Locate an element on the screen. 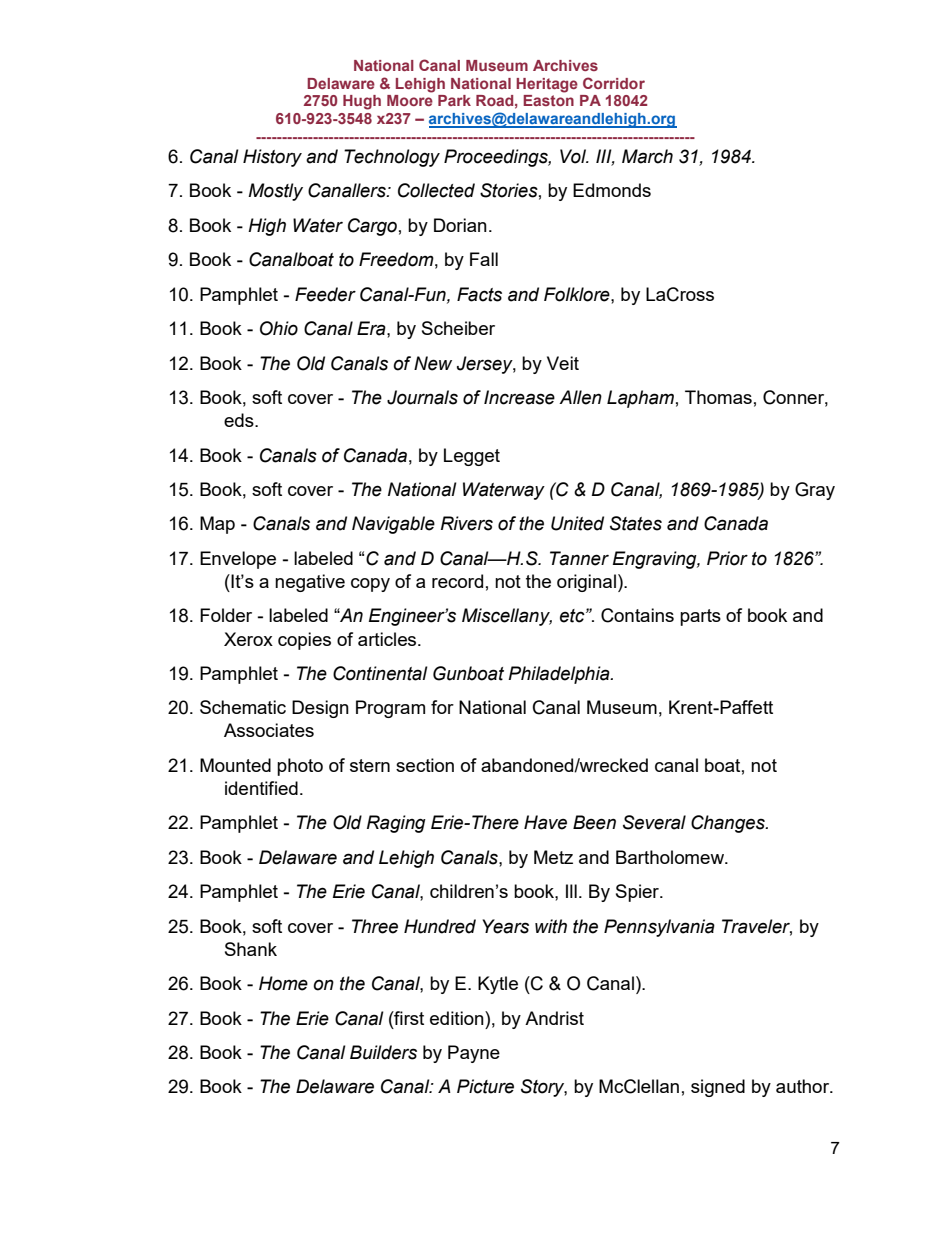  Associates is located at coordinates (269, 730).
